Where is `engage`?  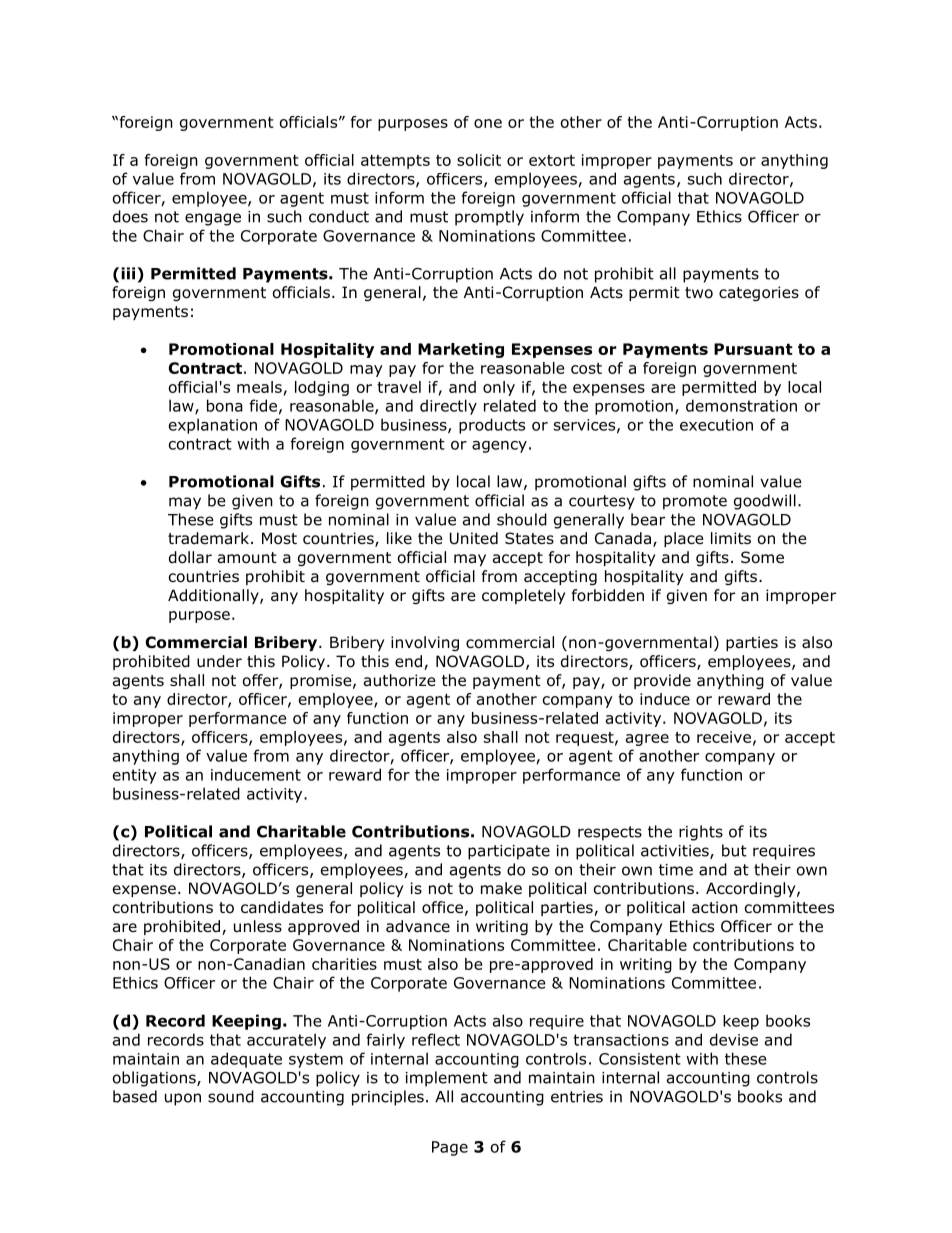
engage is located at coordinates (213, 219).
